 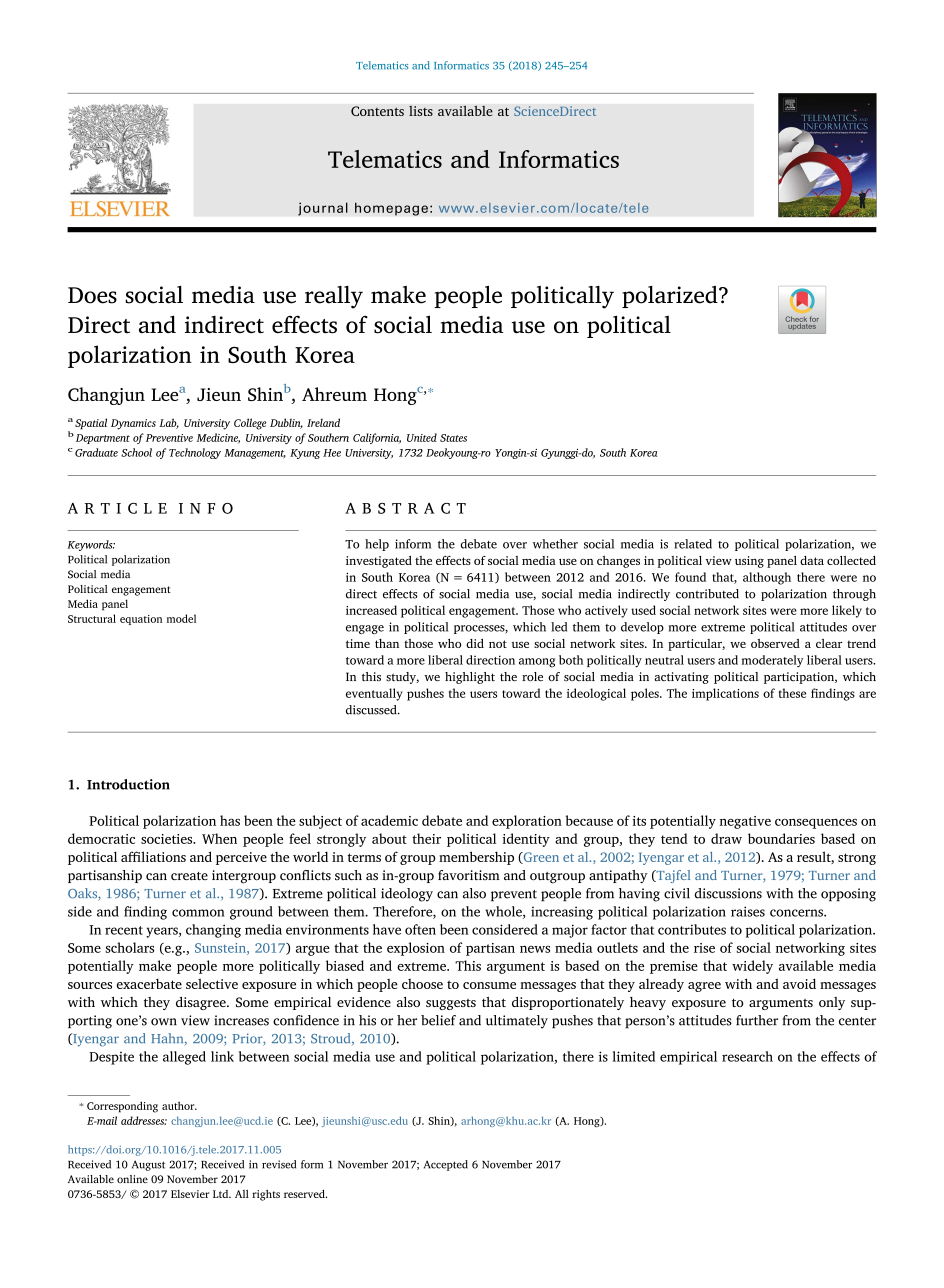 I want to click on research, so click(x=747, y=1056).
